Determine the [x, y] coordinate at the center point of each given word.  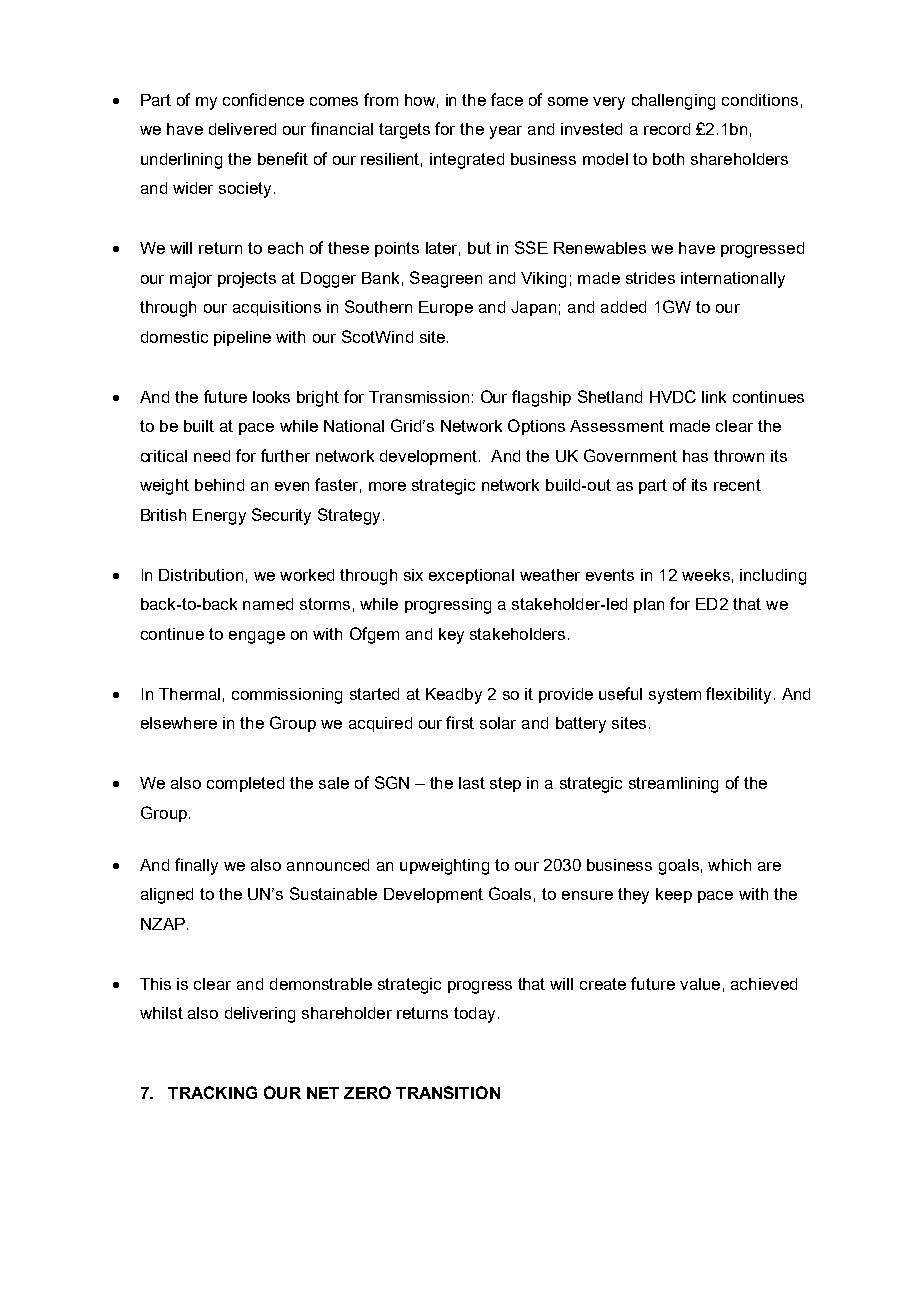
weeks [706, 575]
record [667, 129]
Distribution [201, 575]
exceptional [471, 576]
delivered [242, 129]
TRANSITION [448, 1092]
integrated [467, 161]
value [700, 984]
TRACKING [212, 1092]
